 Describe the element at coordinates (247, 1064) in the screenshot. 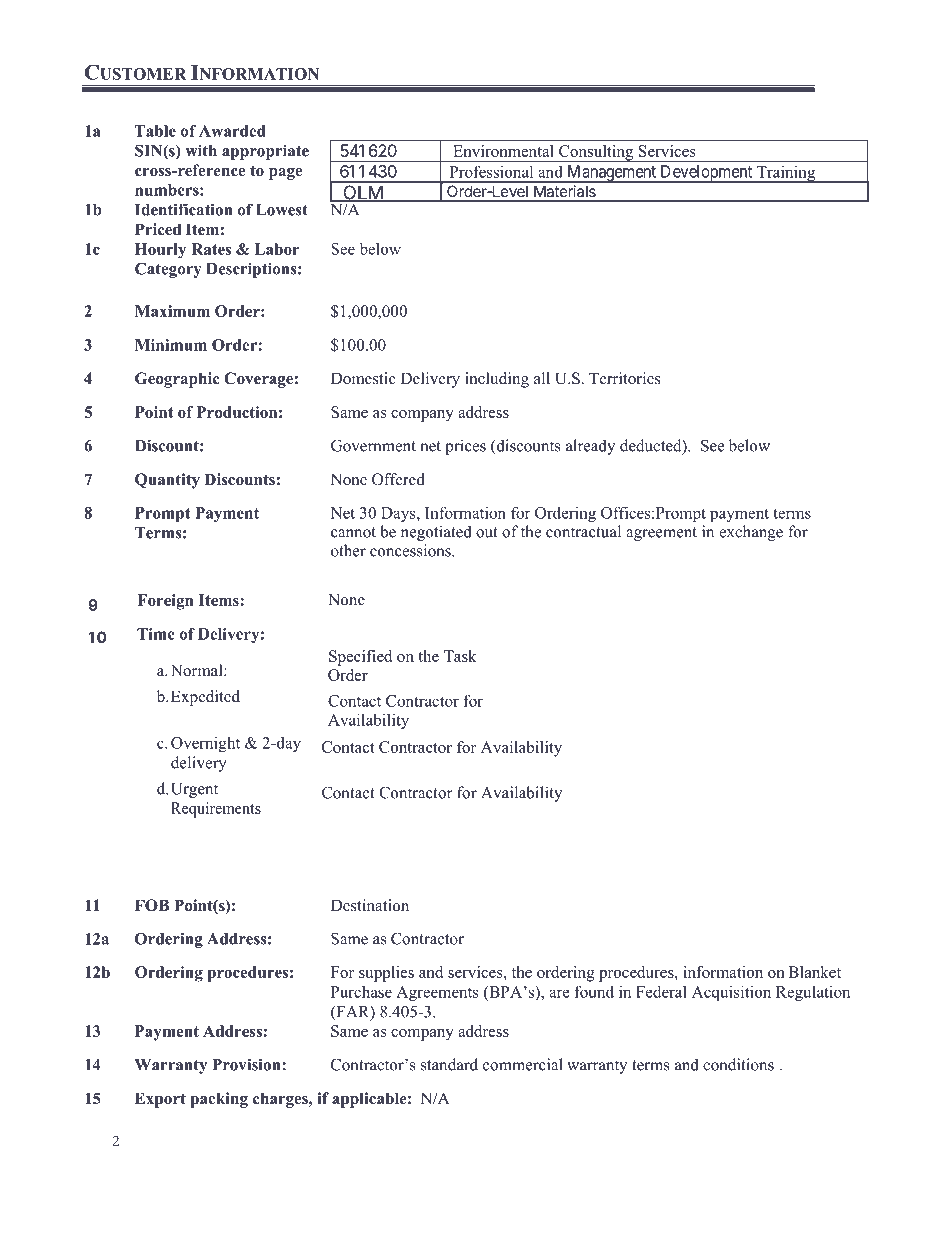

I see `Provision` at that location.
